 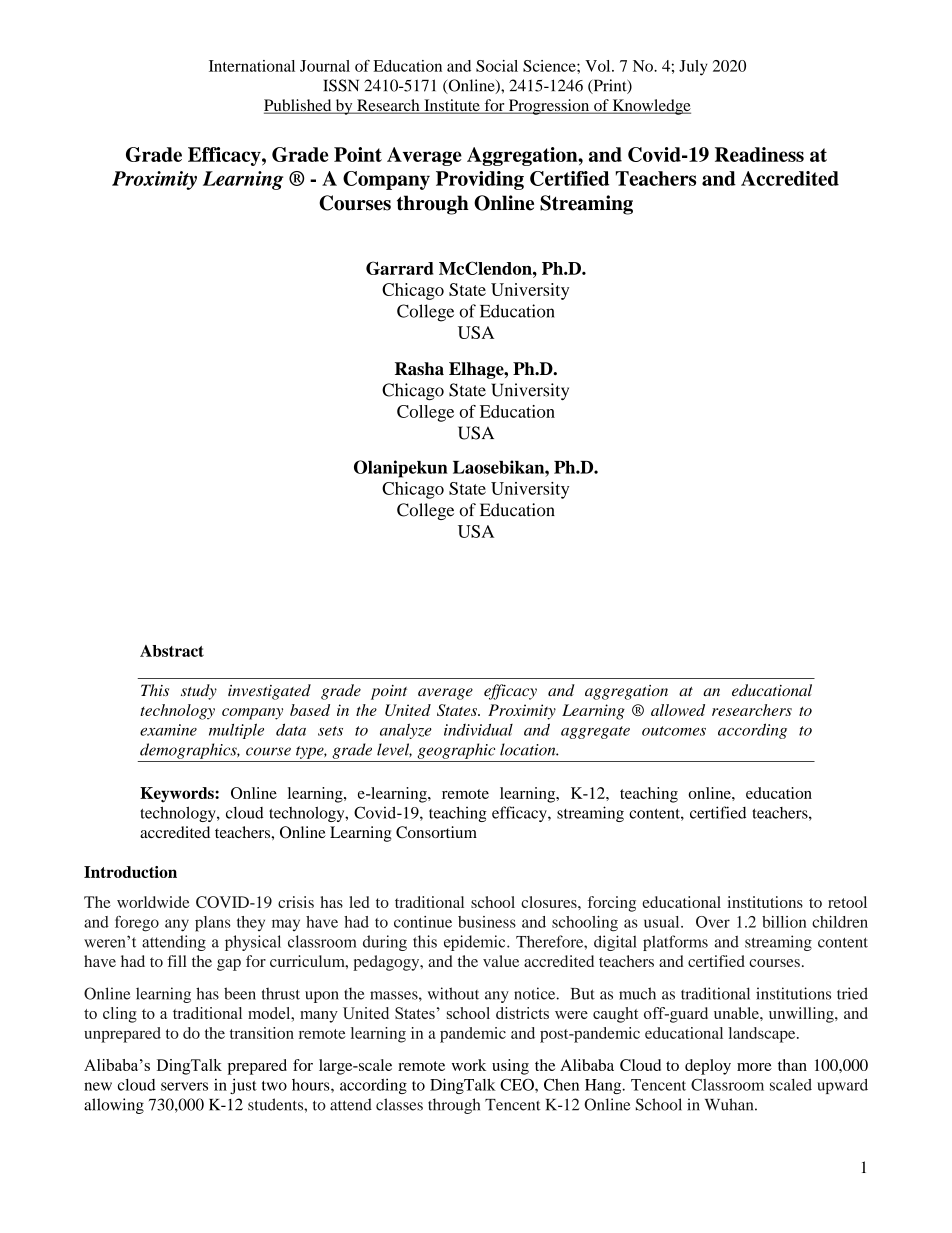 What do you see at coordinates (759, 154) in the screenshot?
I see `Readiness` at bounding box center [759, 154].
